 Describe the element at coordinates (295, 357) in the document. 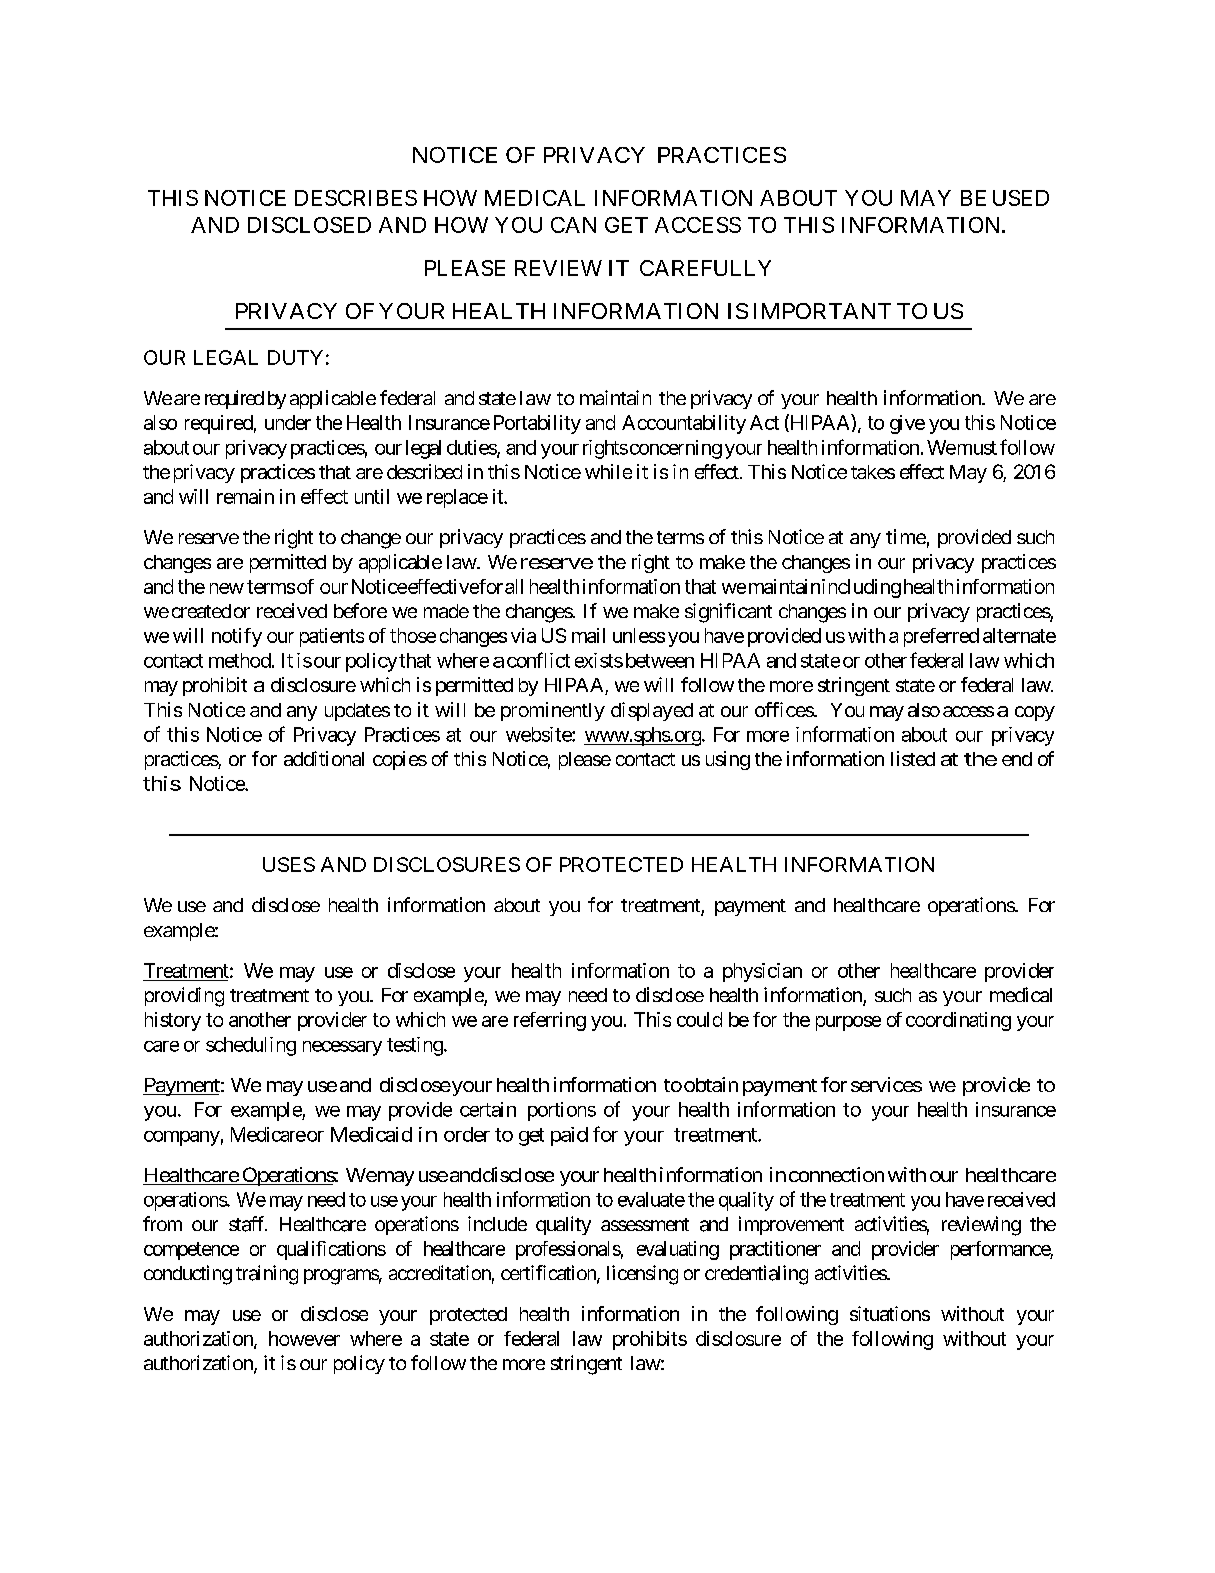

I see `DUTY` at that location.
